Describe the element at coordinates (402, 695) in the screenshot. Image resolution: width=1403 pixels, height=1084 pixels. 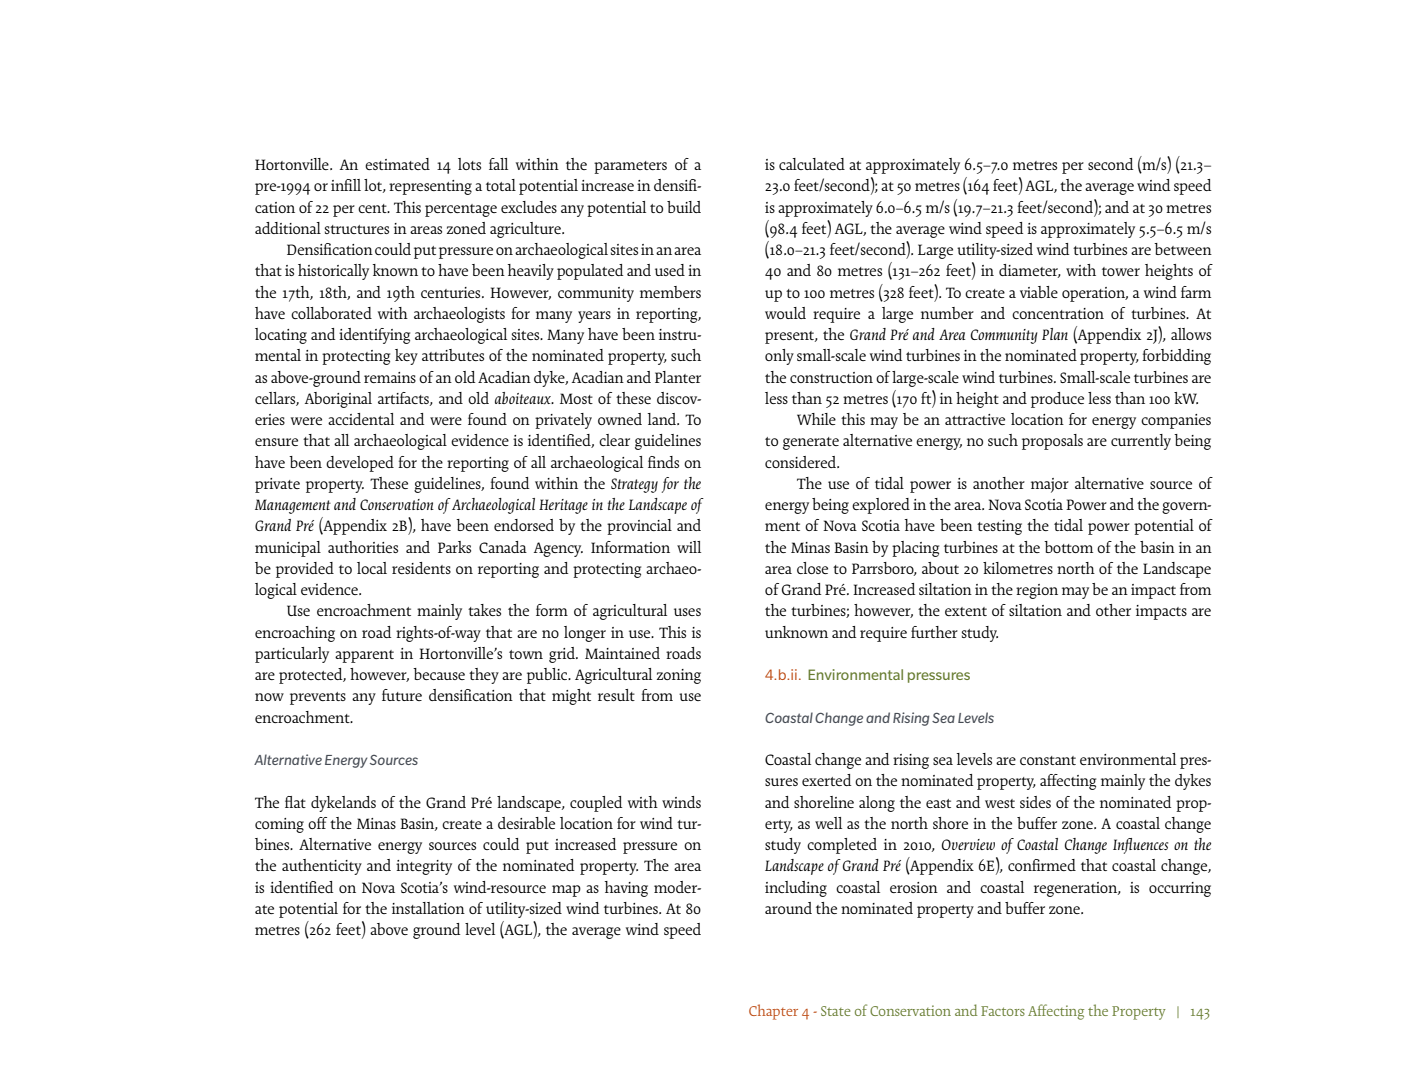
I see `future` at that location.
